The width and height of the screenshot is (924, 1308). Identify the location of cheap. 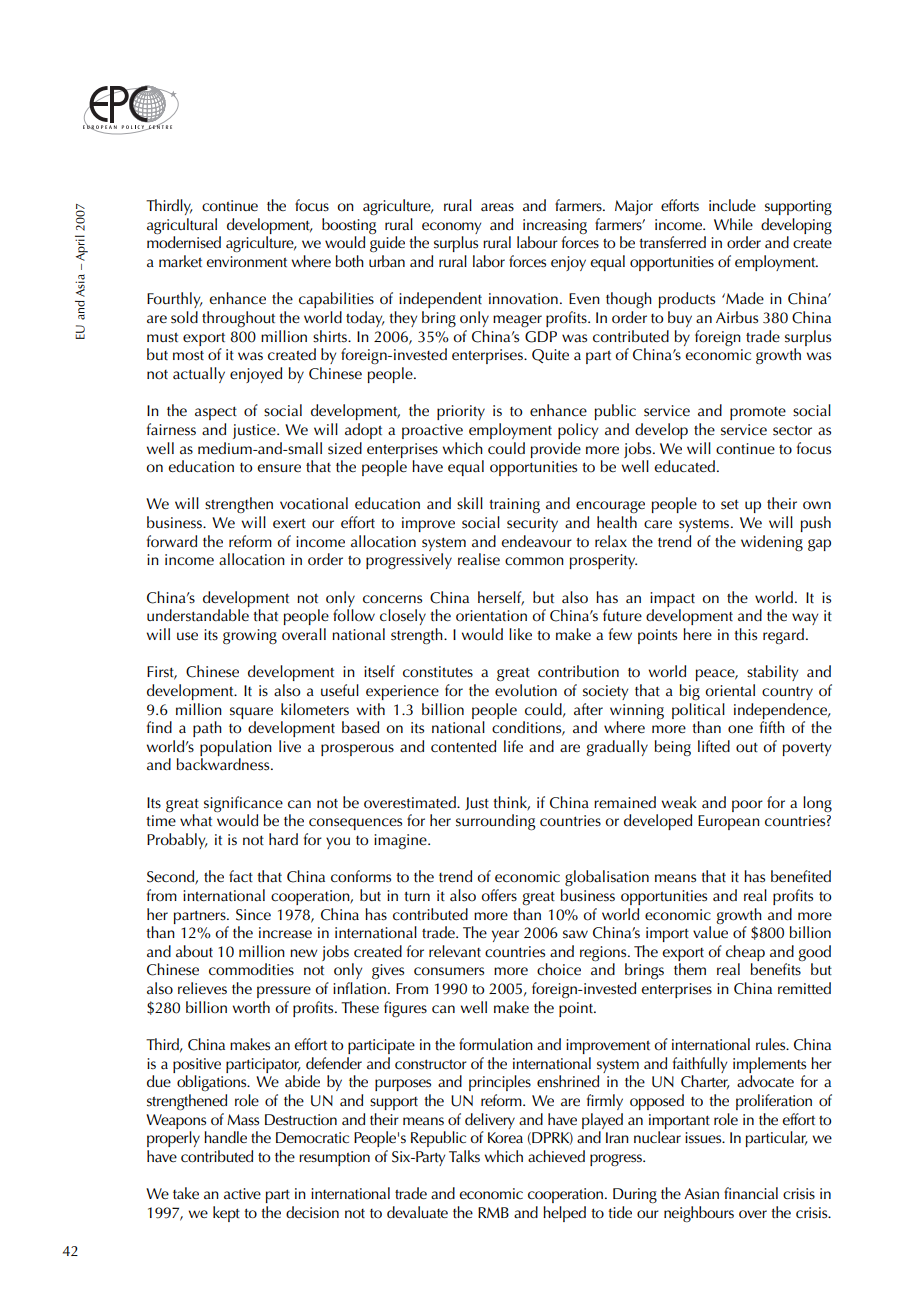
(745, 953).
